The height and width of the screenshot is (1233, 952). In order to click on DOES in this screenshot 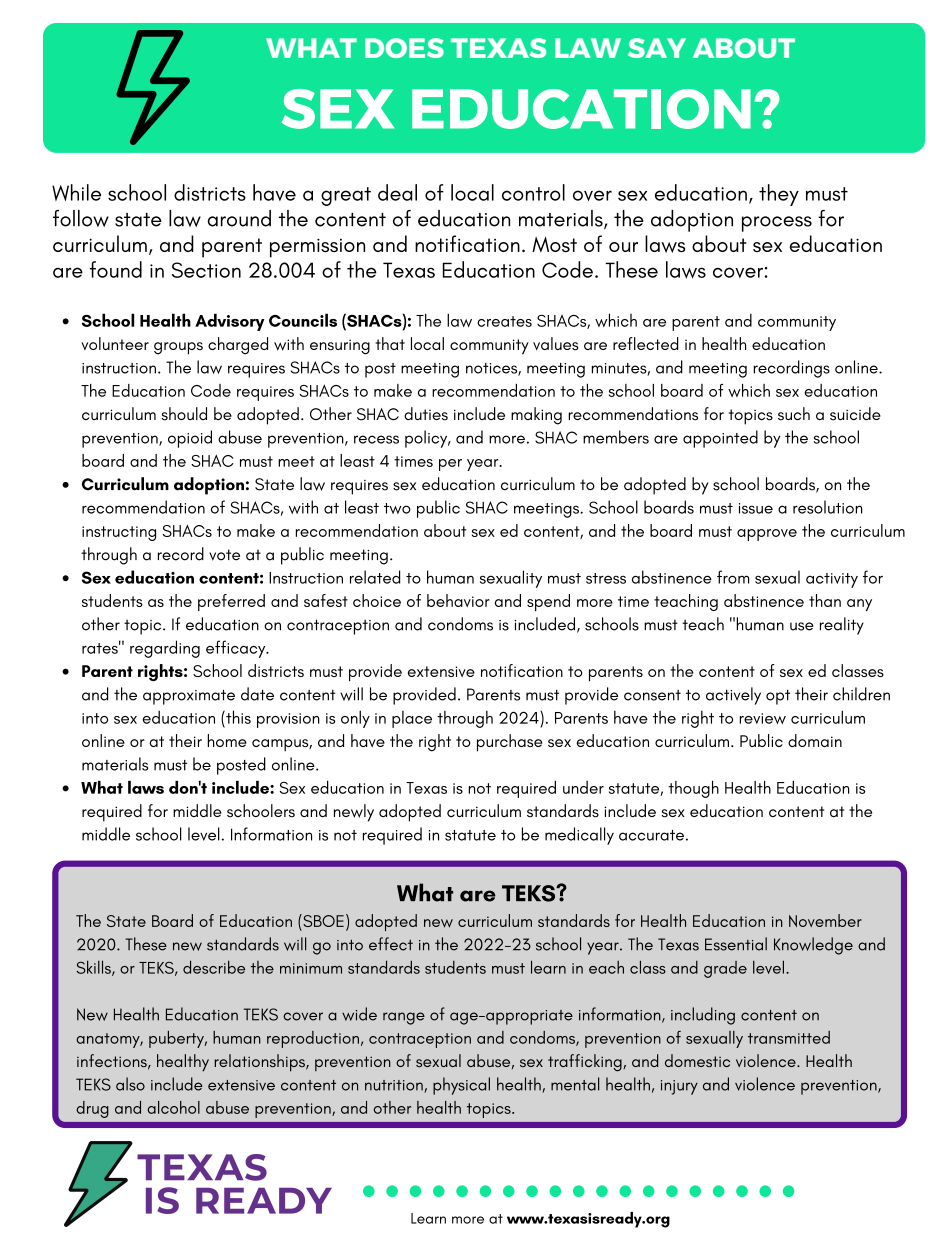, I will do `click(404, 48)`.
